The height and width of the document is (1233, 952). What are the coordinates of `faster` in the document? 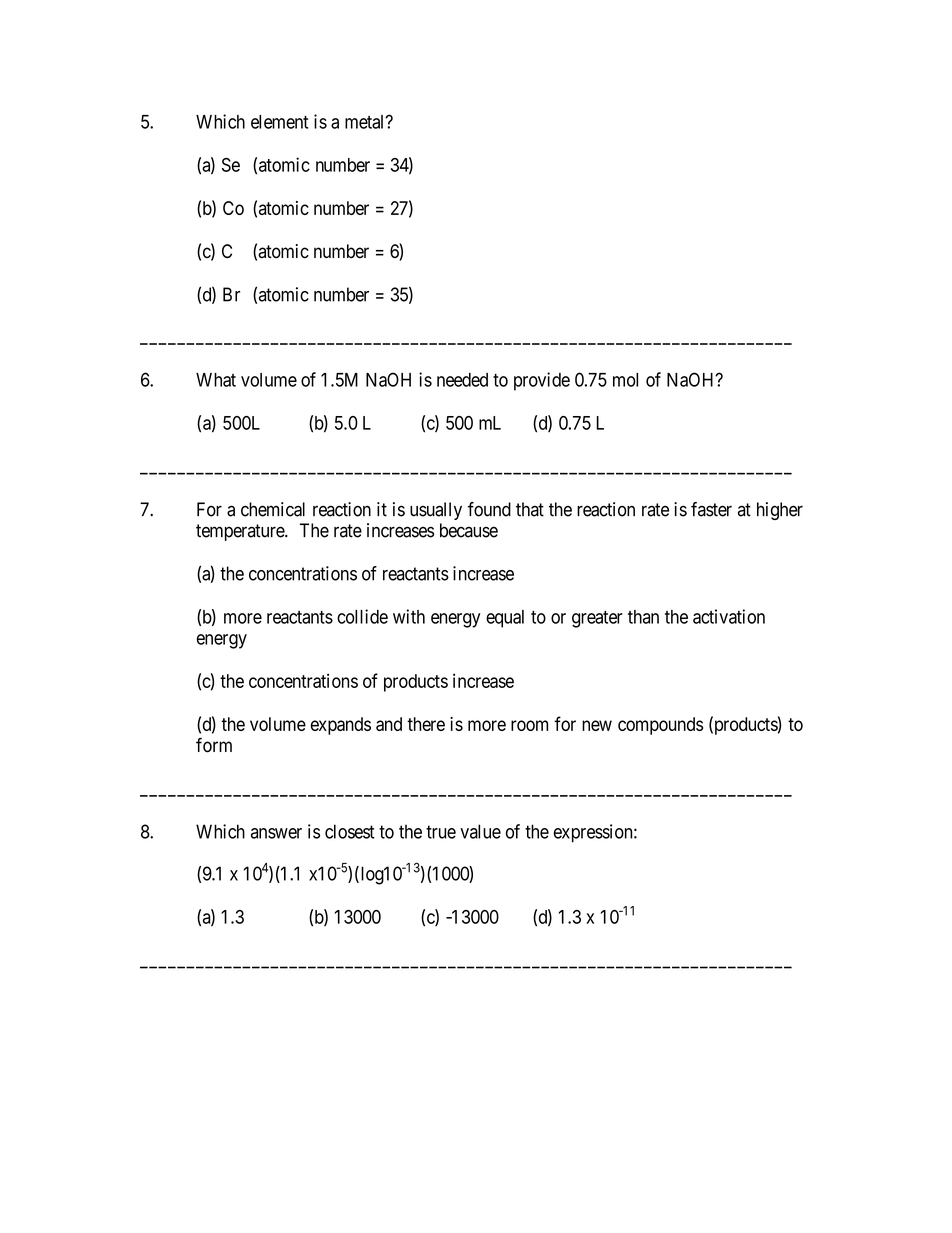 It's located at (711, 509).
